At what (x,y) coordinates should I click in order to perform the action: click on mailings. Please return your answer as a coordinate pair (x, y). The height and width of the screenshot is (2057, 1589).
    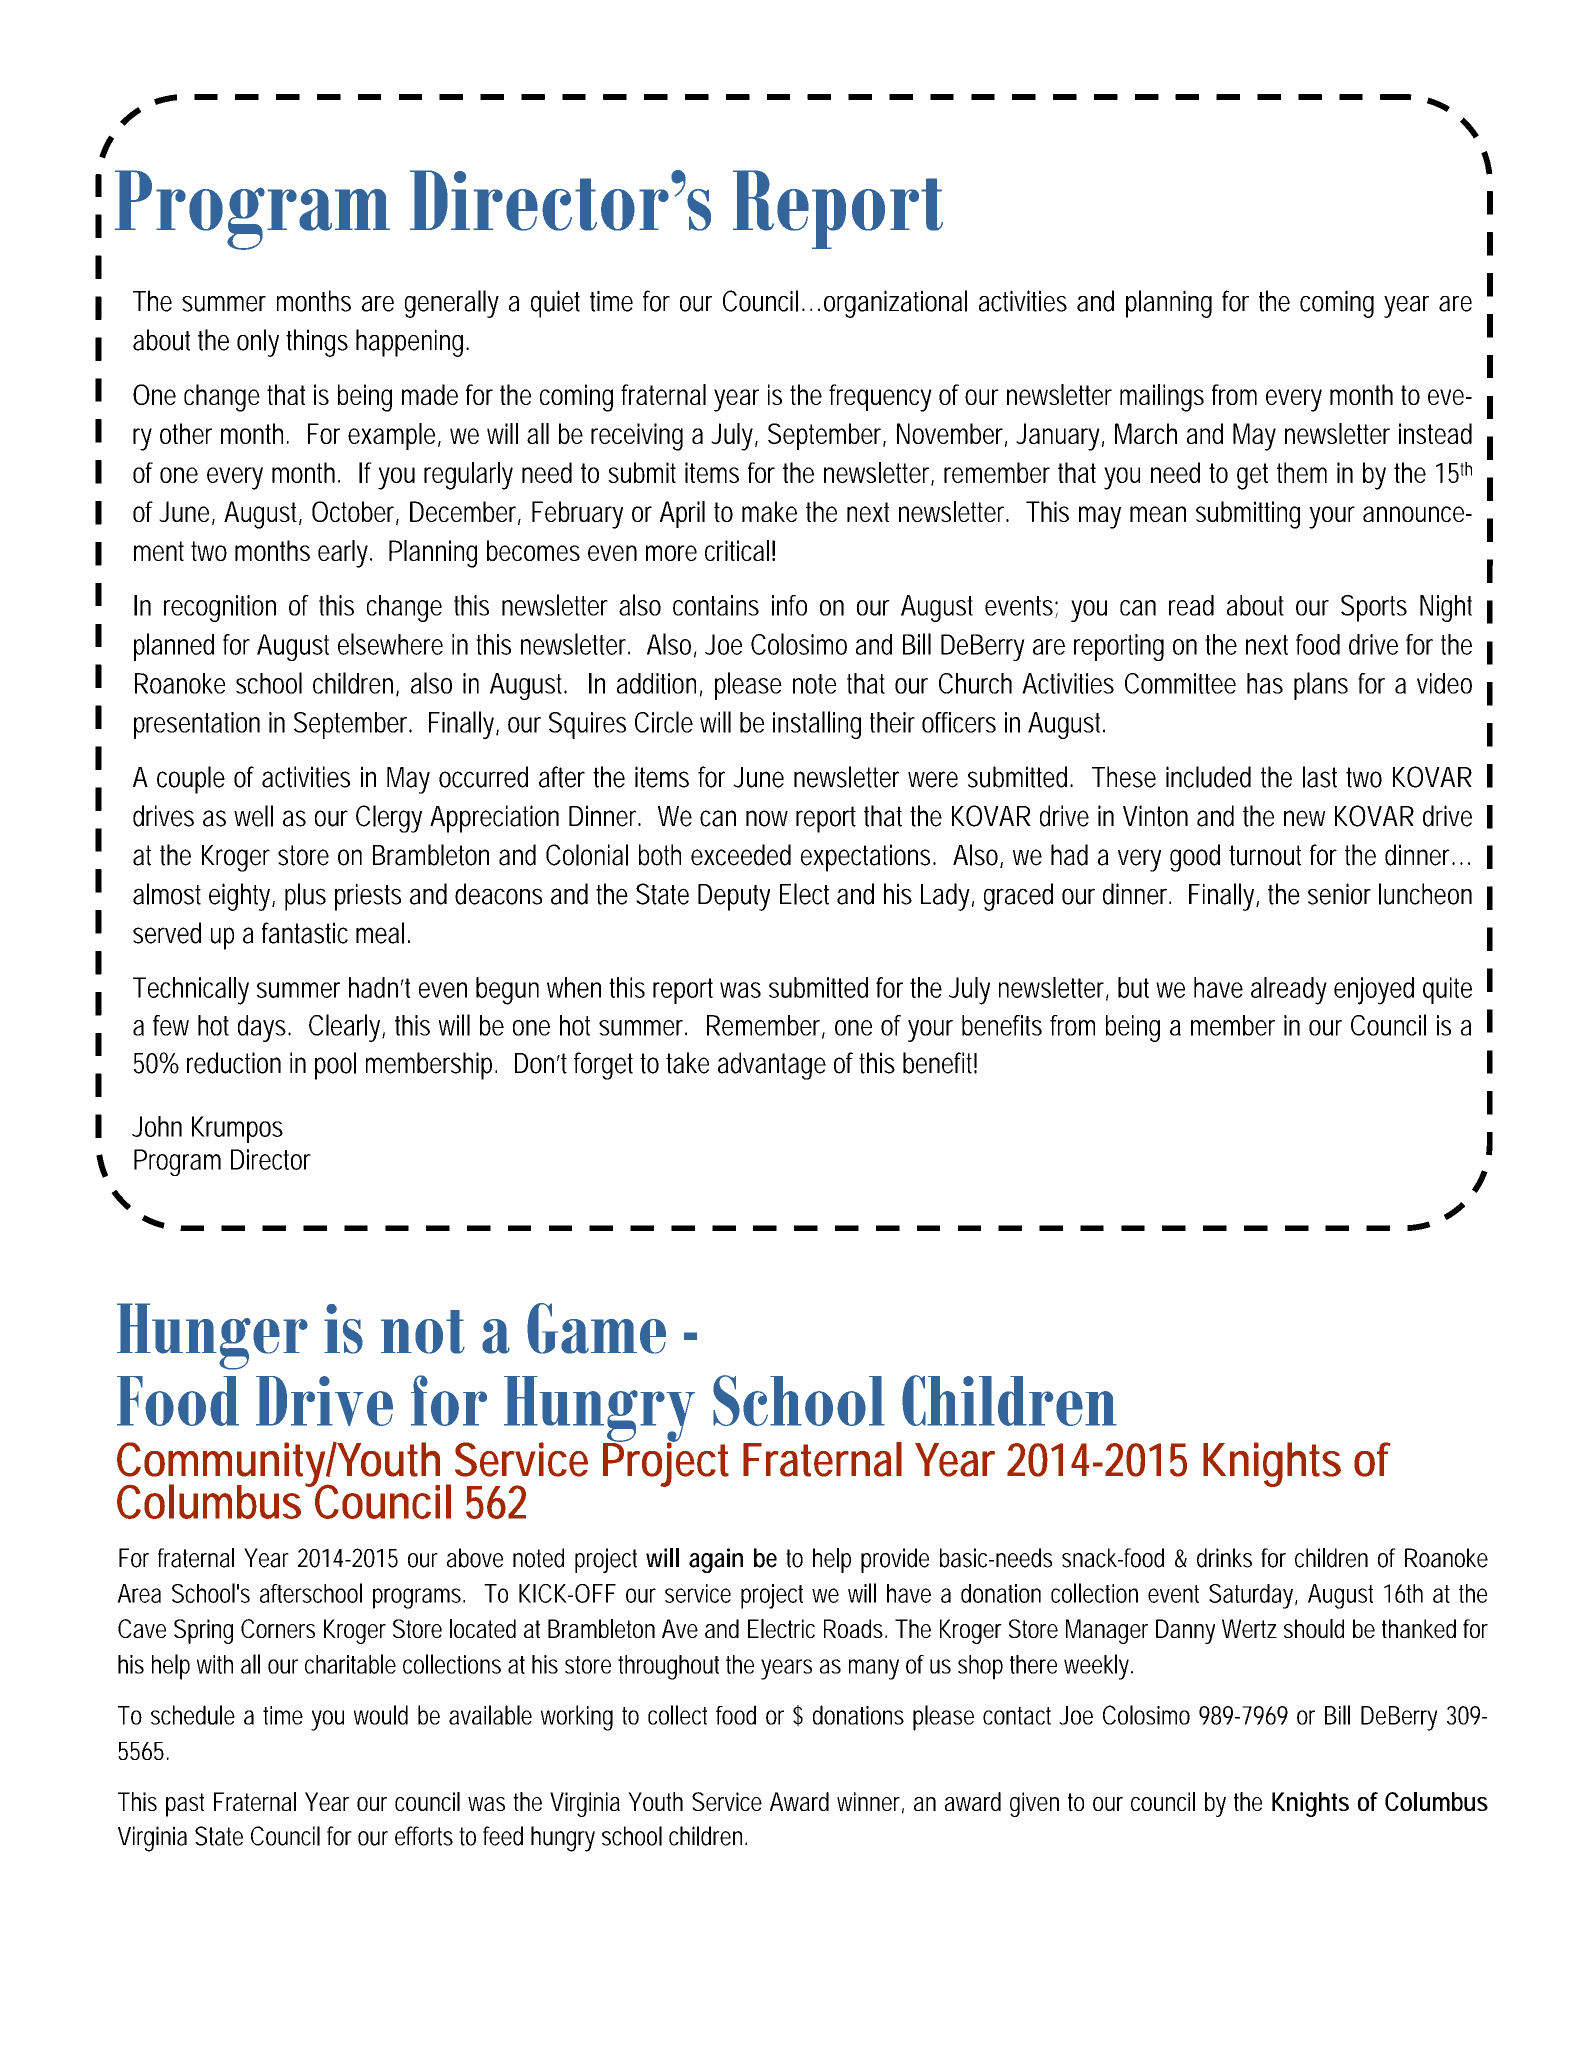
    Looking at the image, I should click on (1162, 398).
